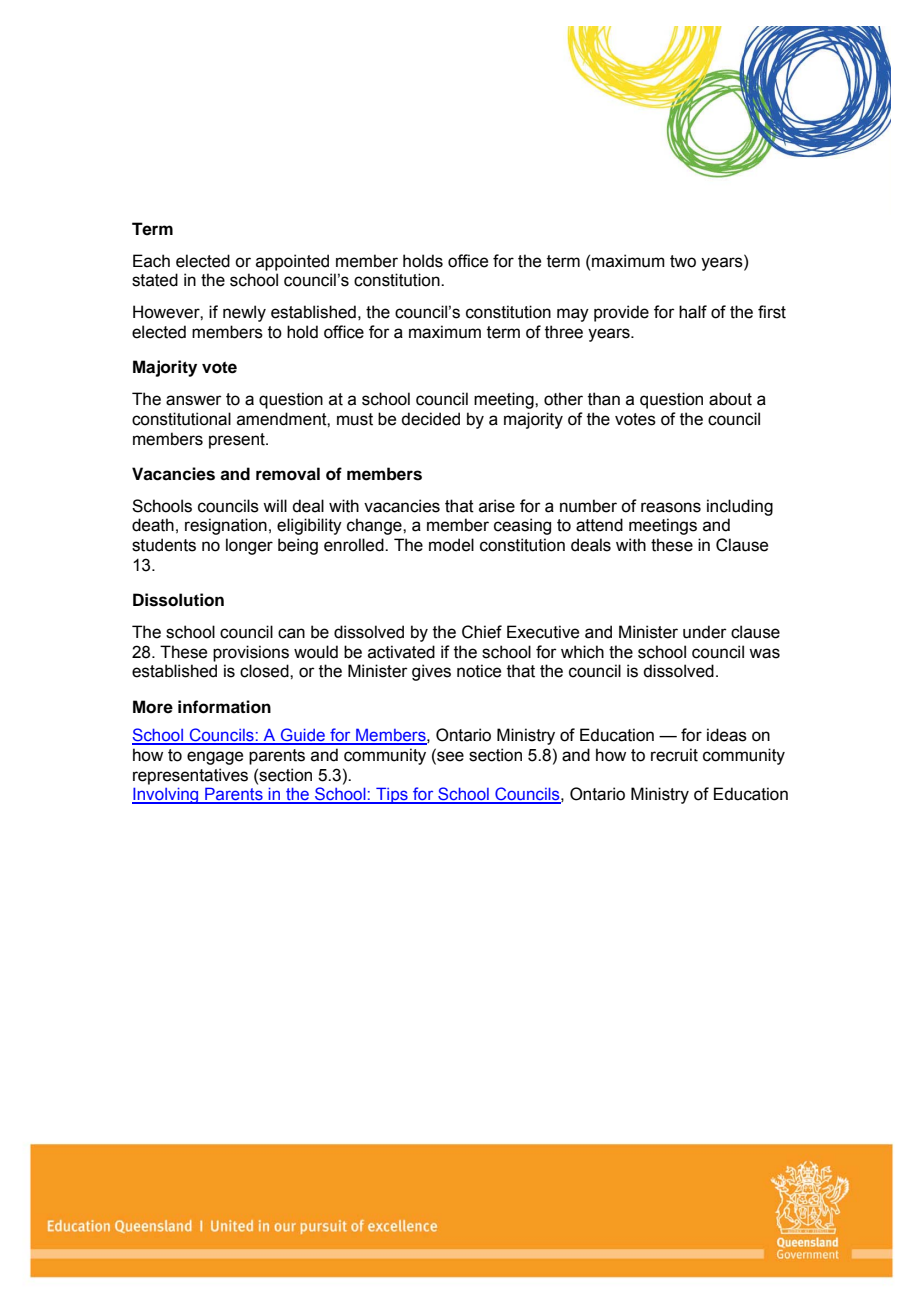 Image resolution: width=924 pixels, height=1308 pixels. Describe the element at coordinates (194, 400) in the screenshot. I see `answer` at that location.
